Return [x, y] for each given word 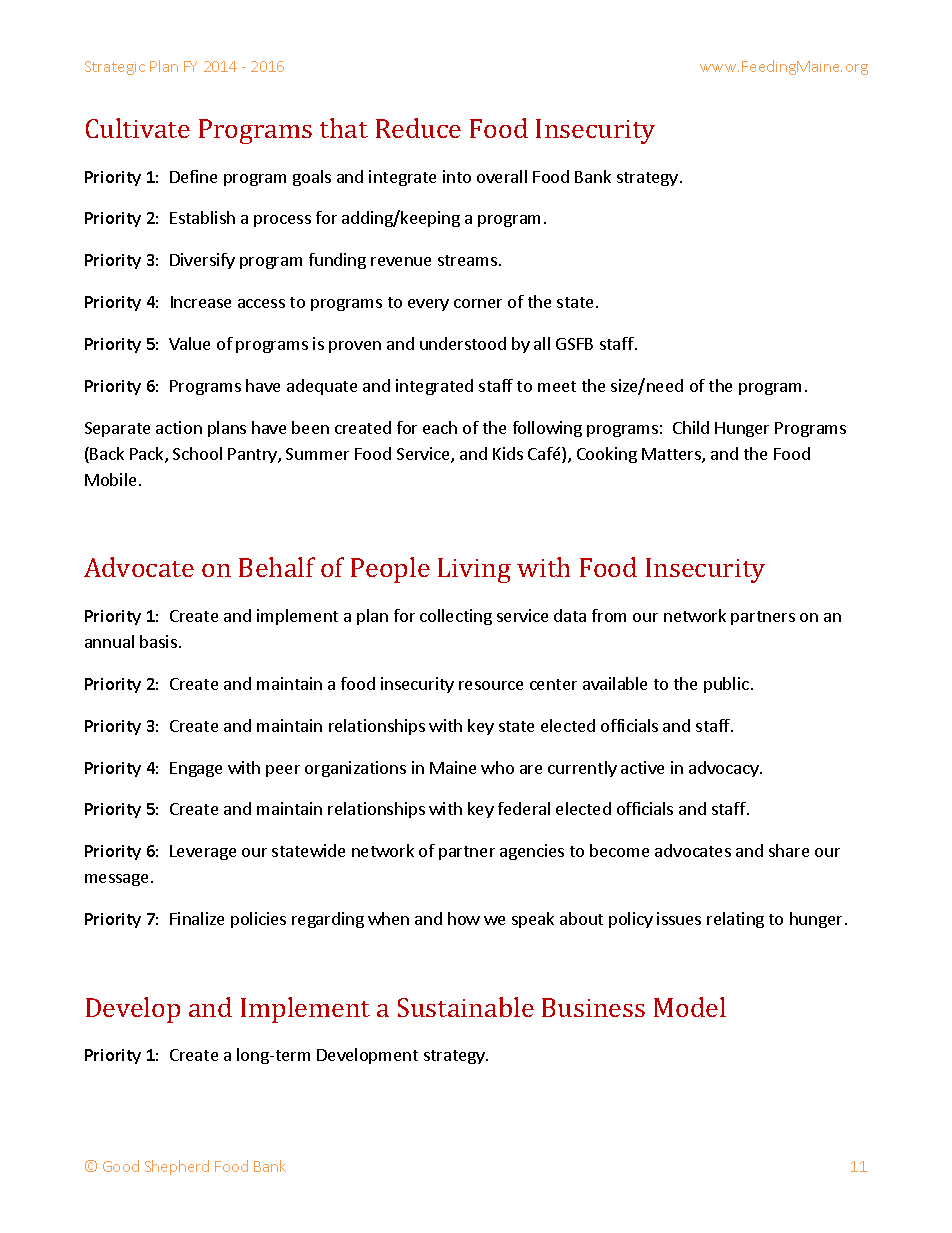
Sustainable [466, 1007]
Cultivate [138, 128]
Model [690, 1007]
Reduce [418, 128]
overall [502, 176]
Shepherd [177, 1167]
